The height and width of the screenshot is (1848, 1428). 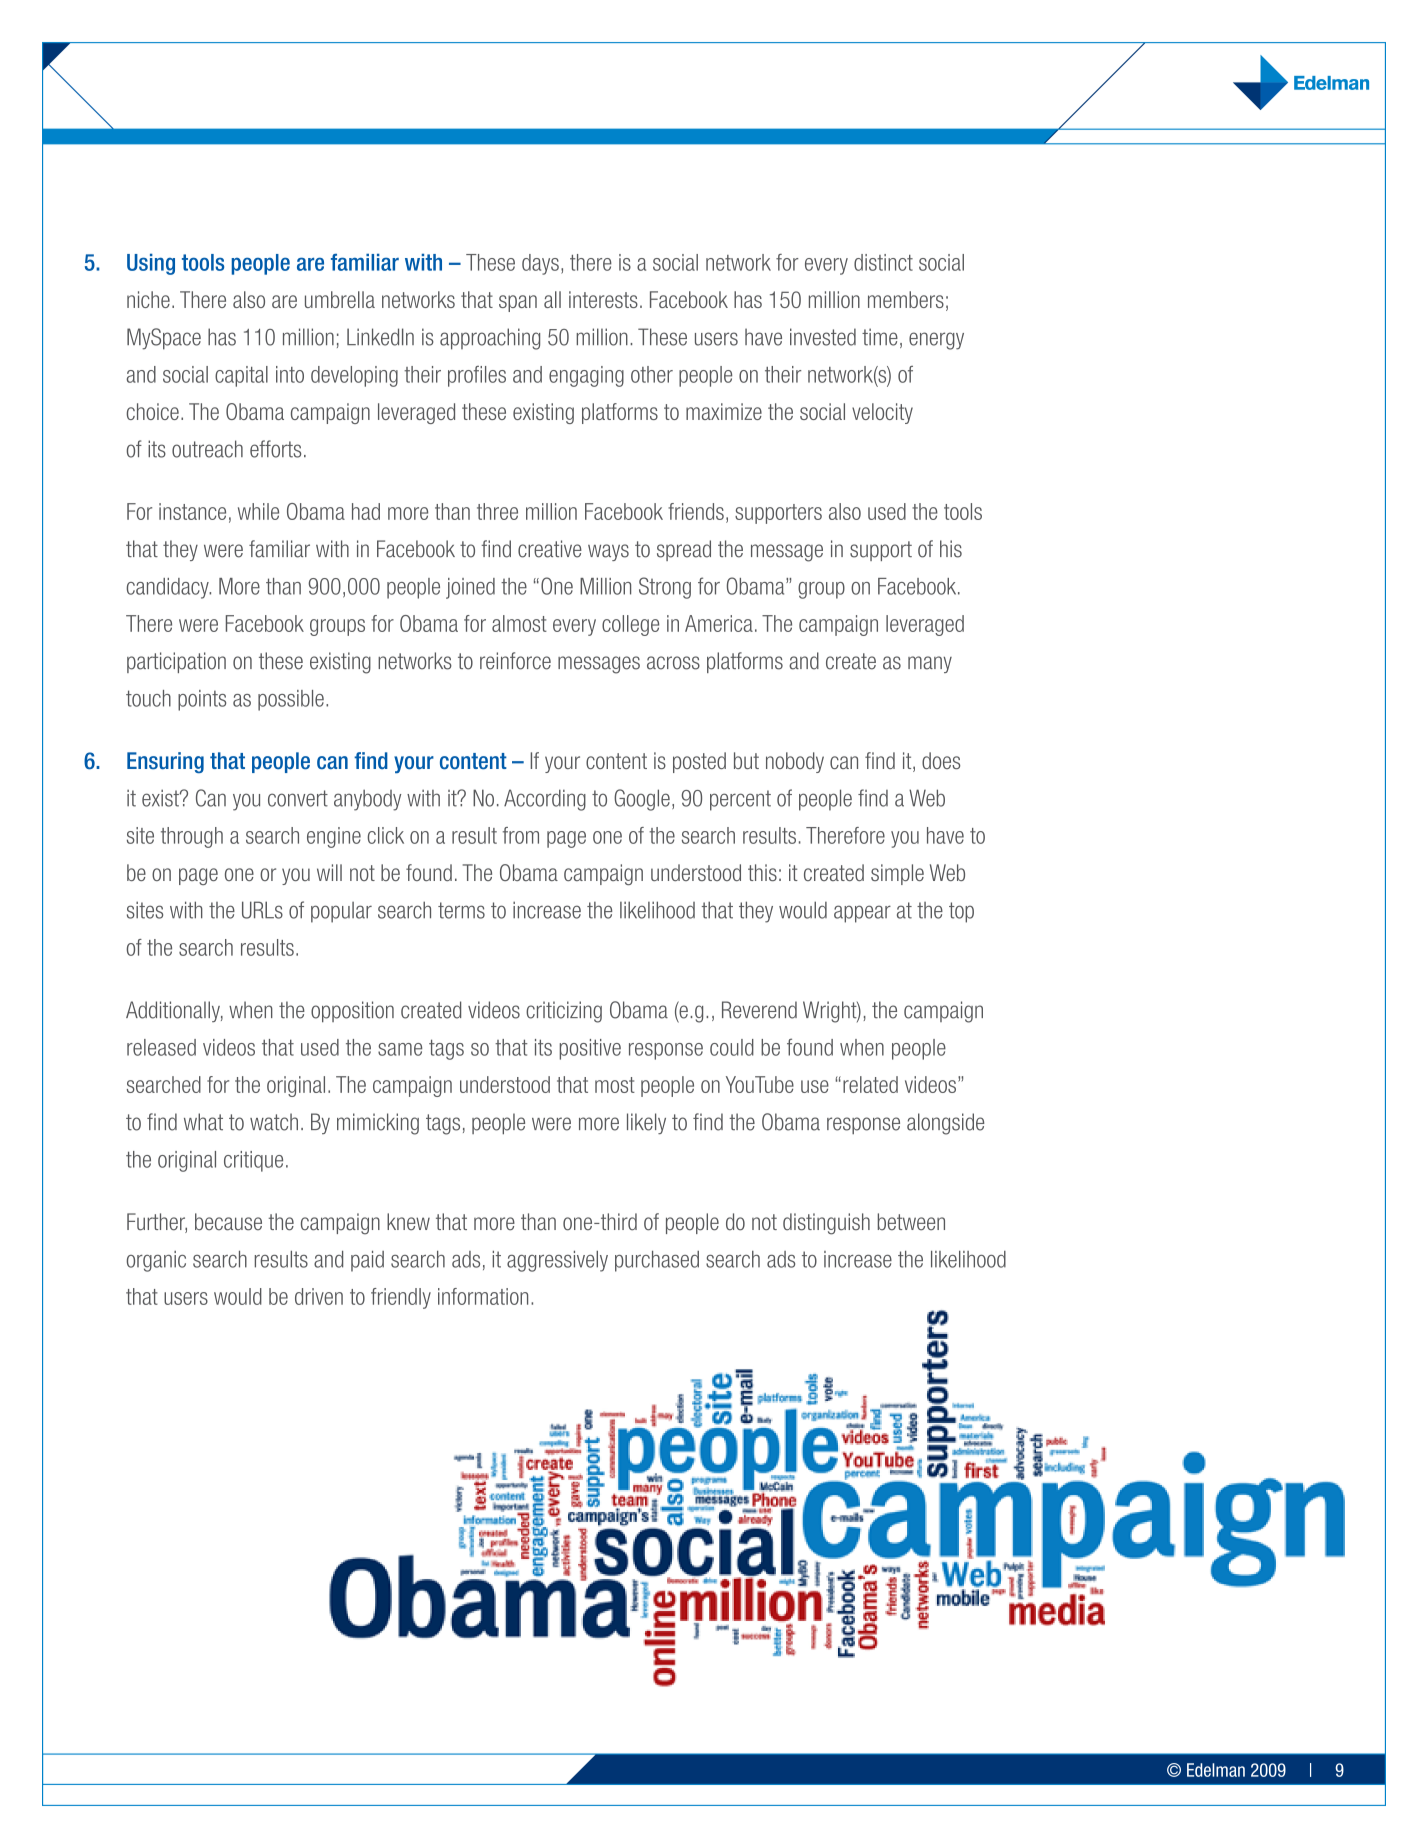 What do you see at coordinates (401, 1298) in the screenshot?
I see `friendly` at bounding box center [401, 1298].
